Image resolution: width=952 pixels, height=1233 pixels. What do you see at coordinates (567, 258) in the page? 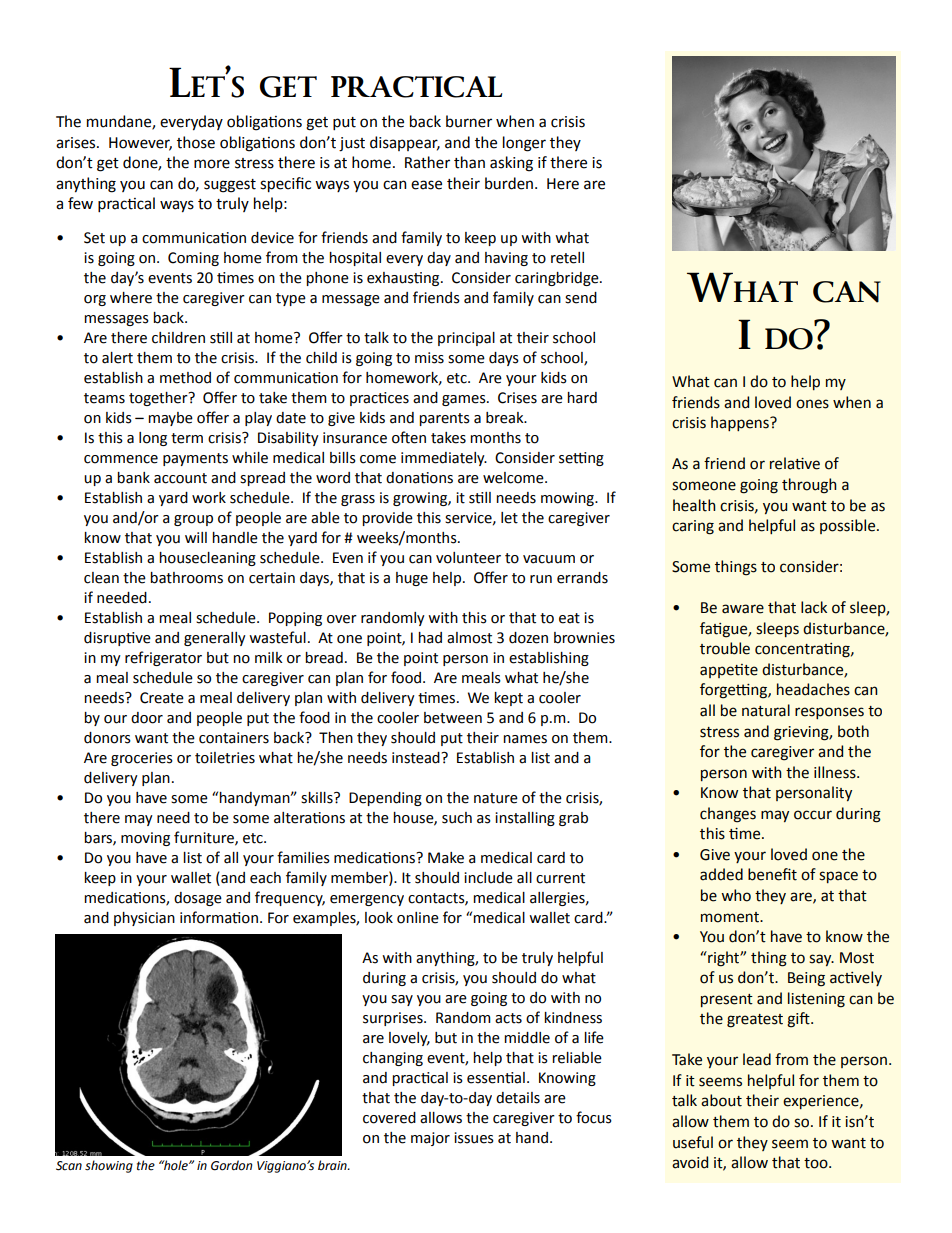
I see `retell` at bounding box center [567, 258].
